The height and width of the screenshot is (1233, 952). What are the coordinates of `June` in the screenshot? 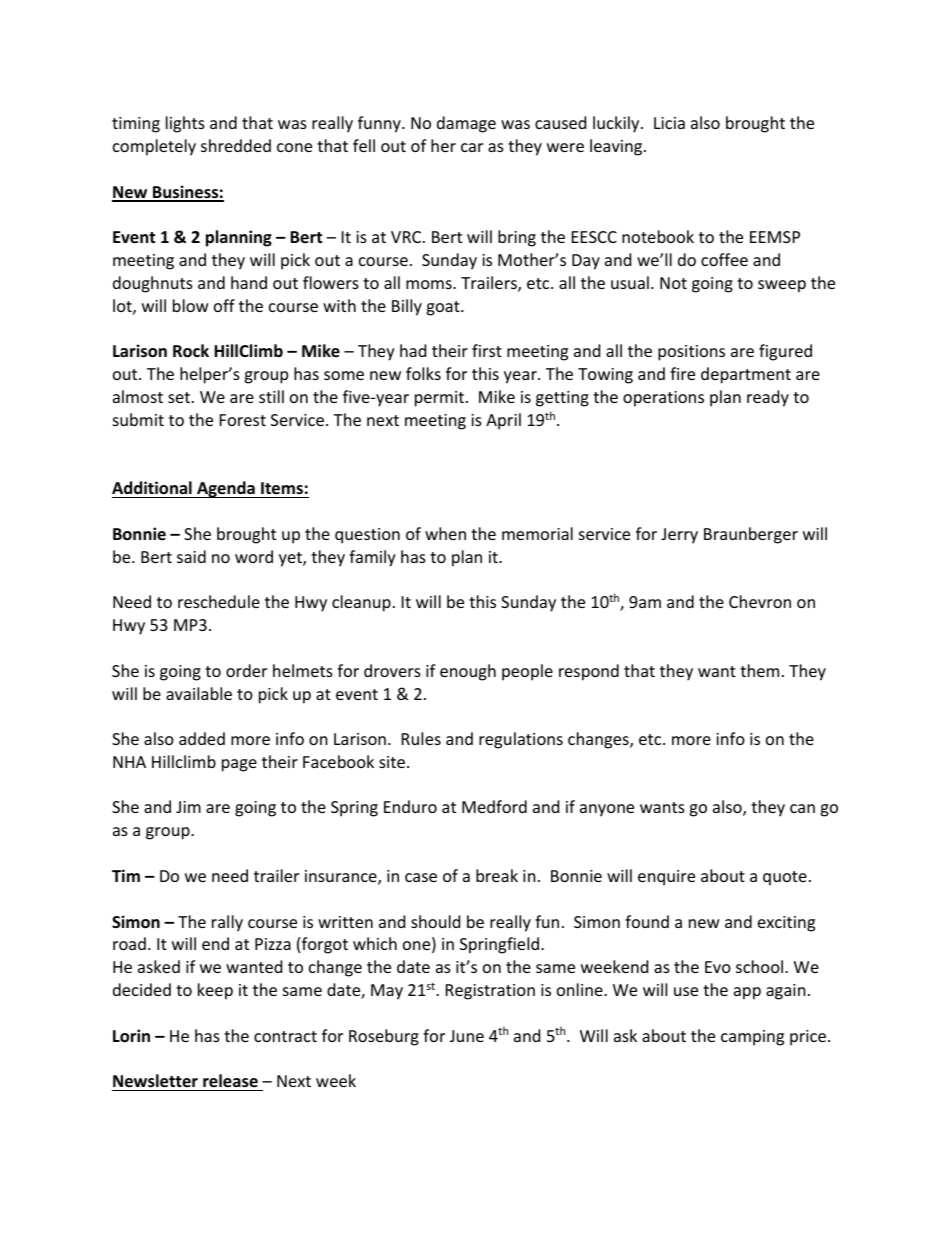 It's located at (467, 1036).
